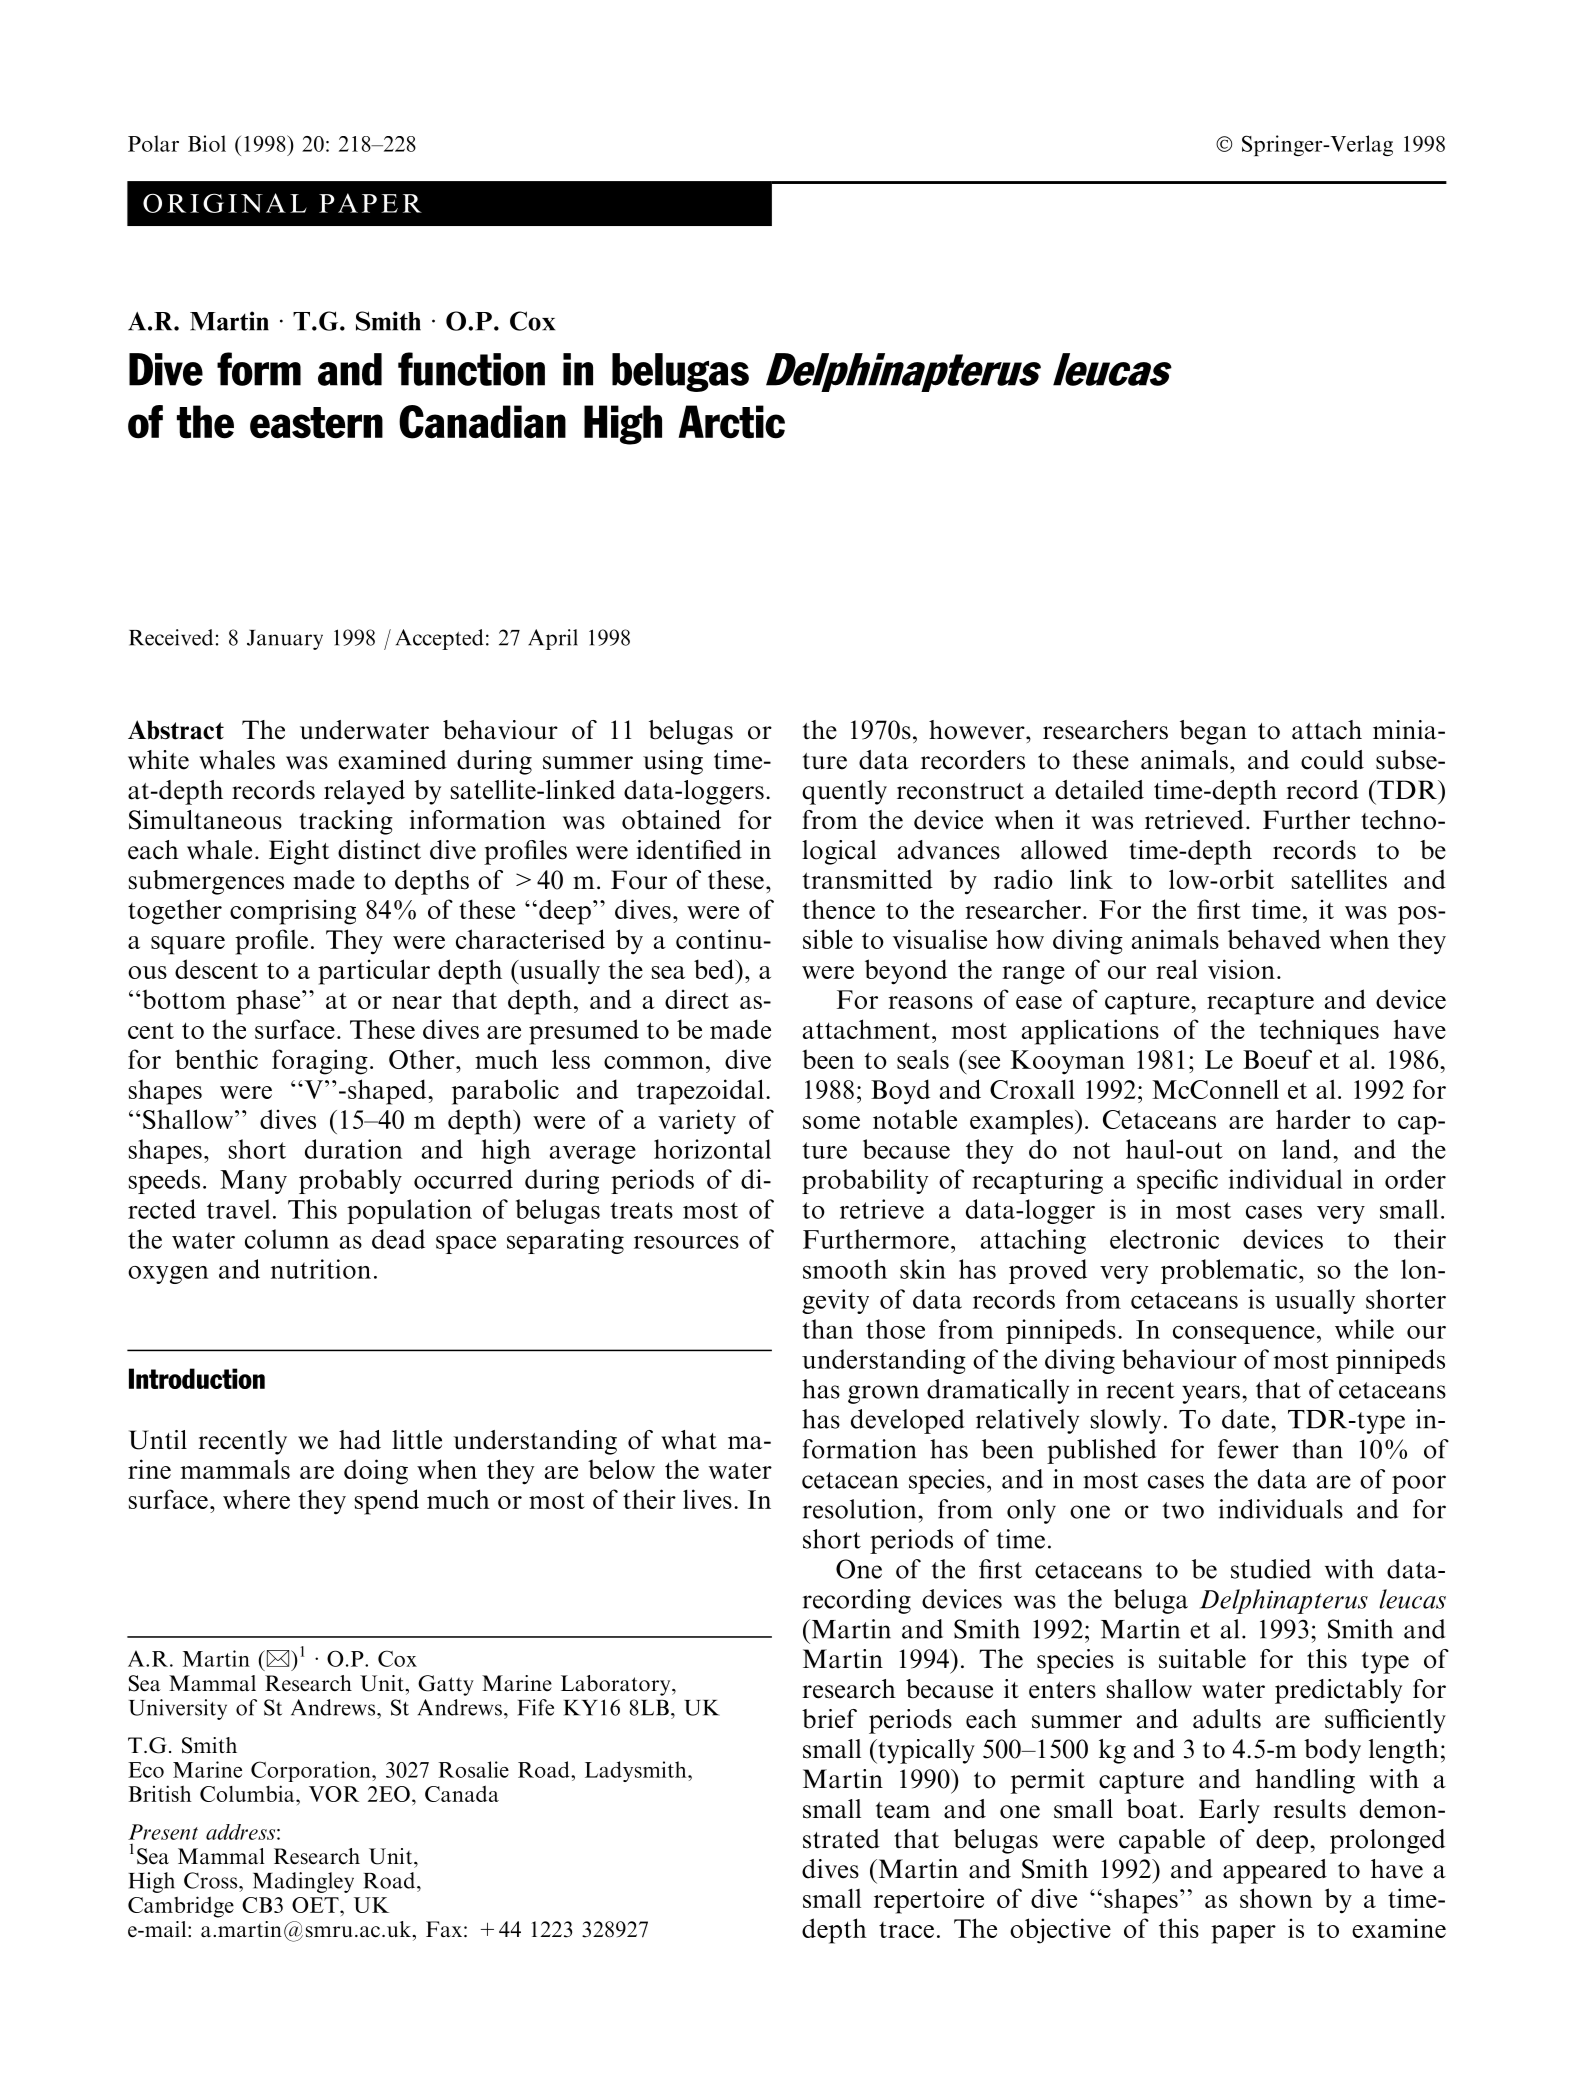 This page has width=1573, height=2075. Describe the element at coordinates (1332, 760) in the page. I see `could` at that location.
